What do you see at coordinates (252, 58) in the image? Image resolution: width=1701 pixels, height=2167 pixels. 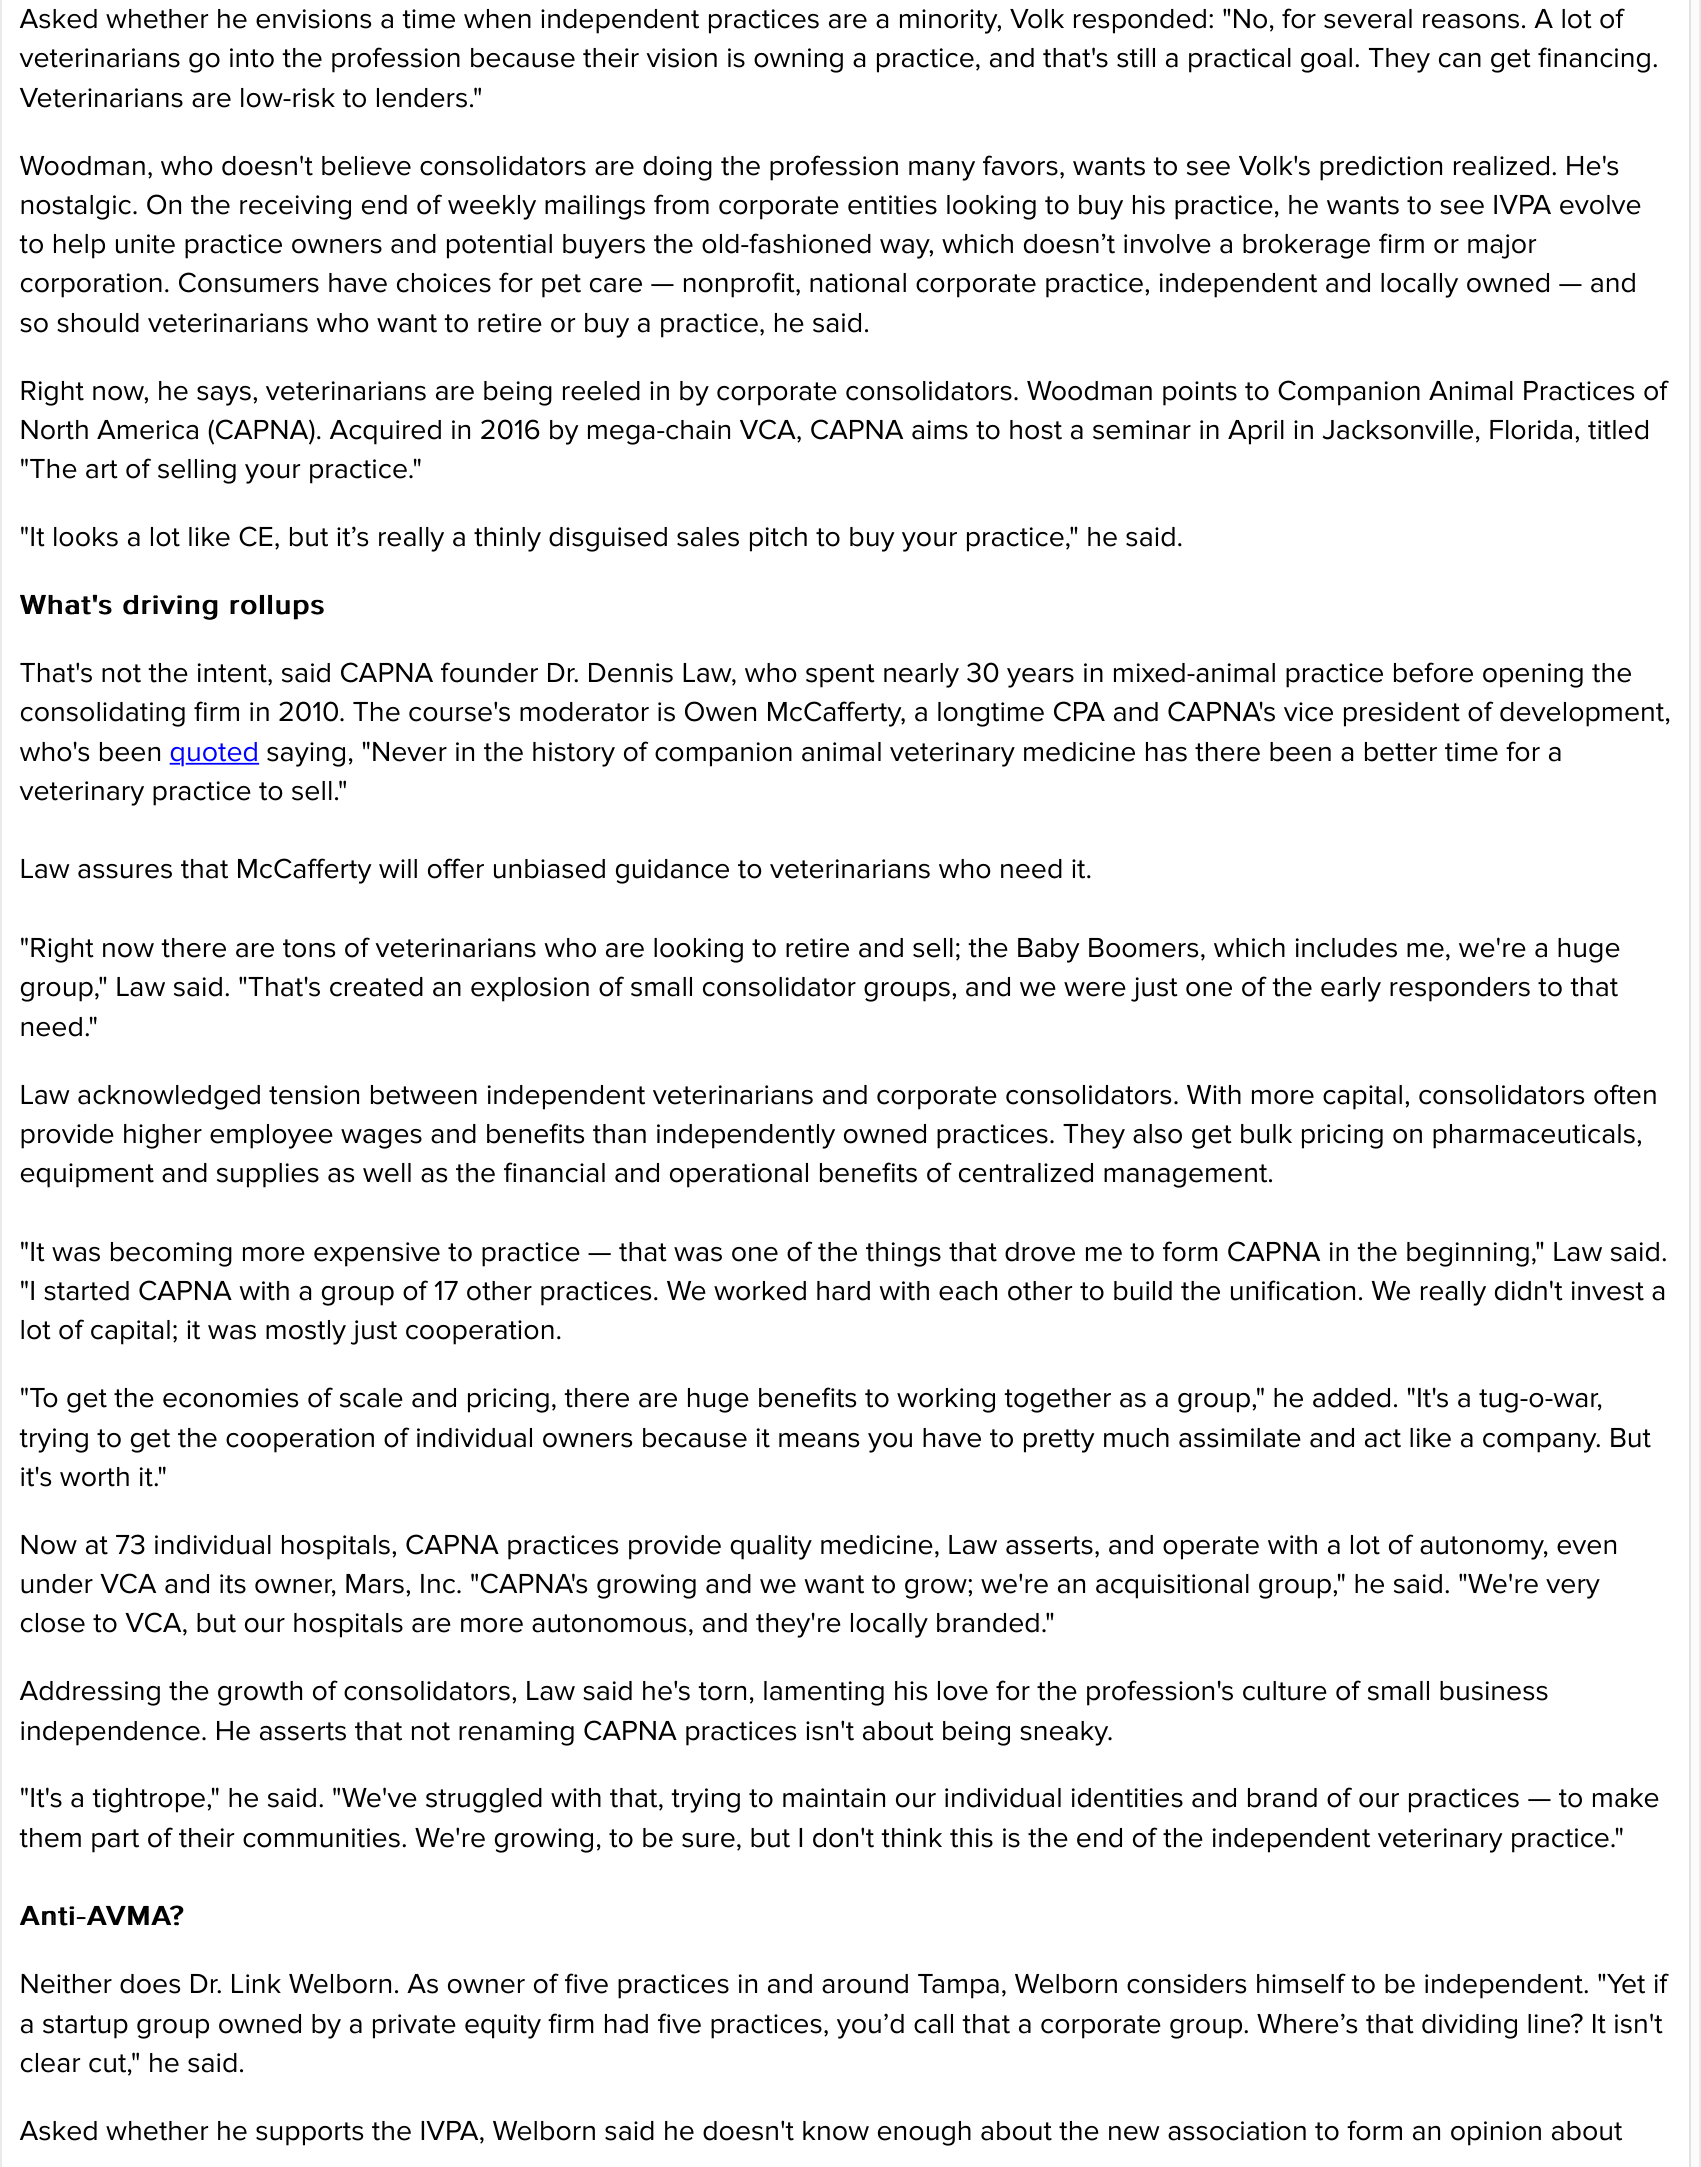 I see `into` at bounding box center [252, 58].
